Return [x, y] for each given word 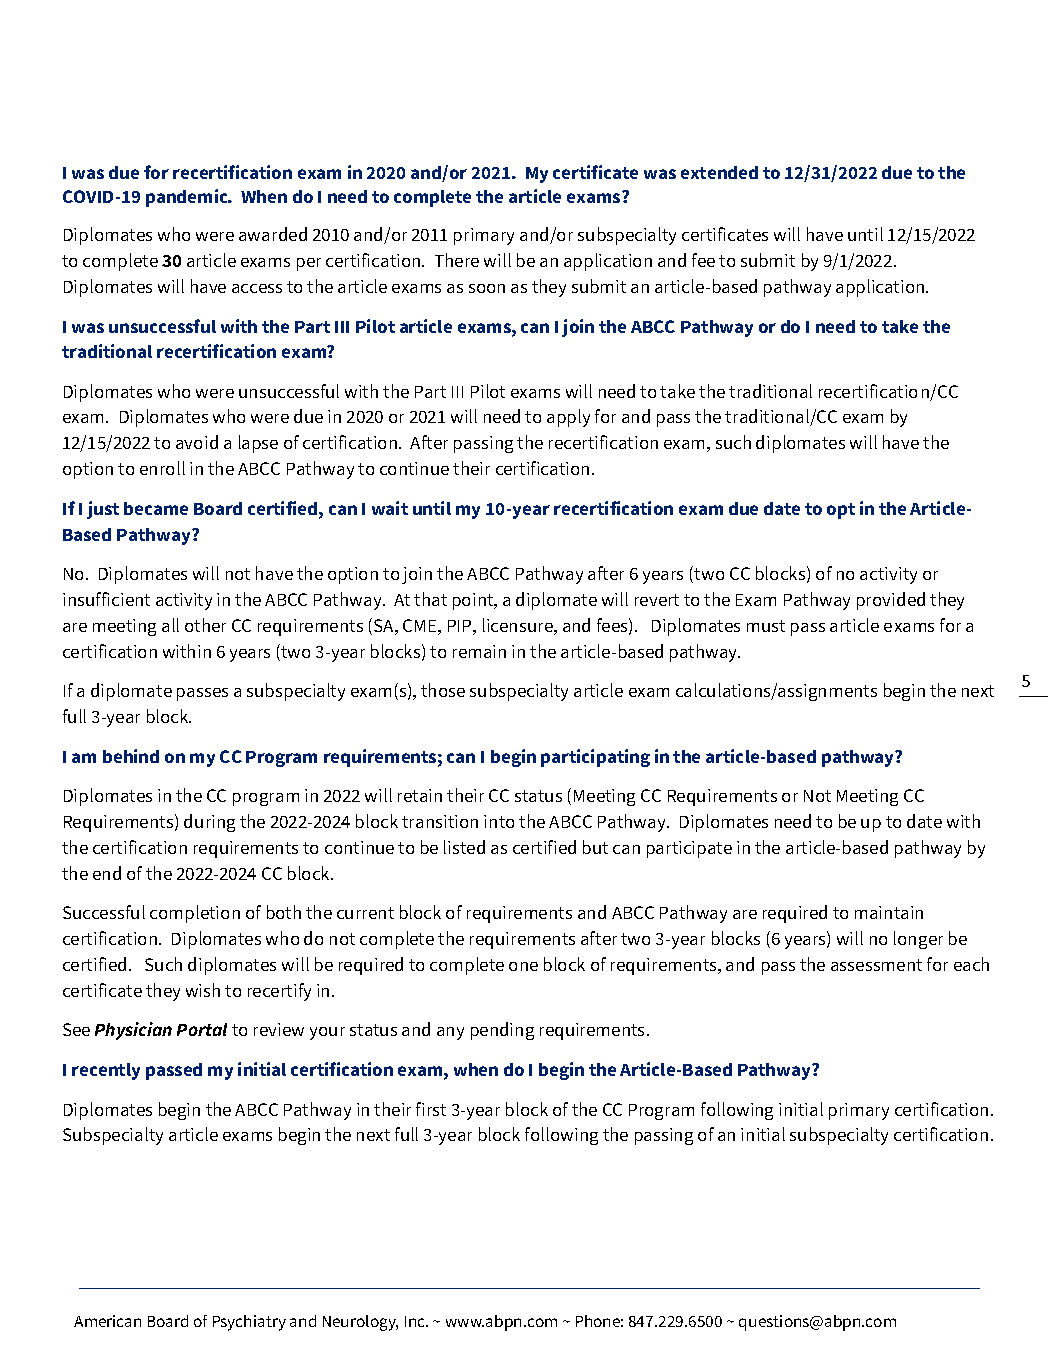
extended [719, 172]
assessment [876, 965]
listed [464, 847]
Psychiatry [249, 1323]
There [457, 260]
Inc [416, 1321]
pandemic [188, 198]
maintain [889, 912]
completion [195, 914]
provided [891, 601]
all [170, 625]
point [474, 601]
